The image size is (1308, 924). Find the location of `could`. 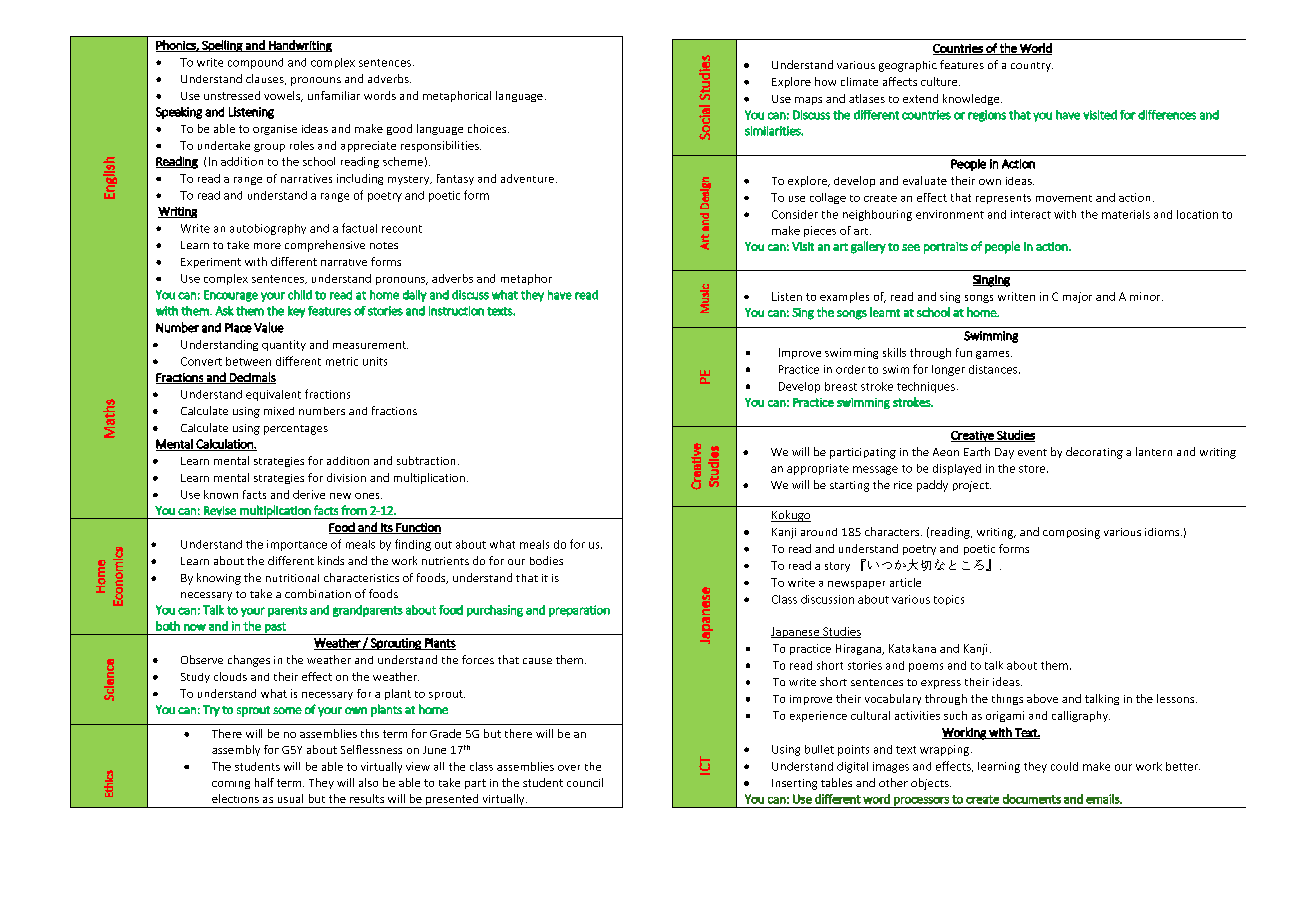

could is located at coordinates (1064, 766).
